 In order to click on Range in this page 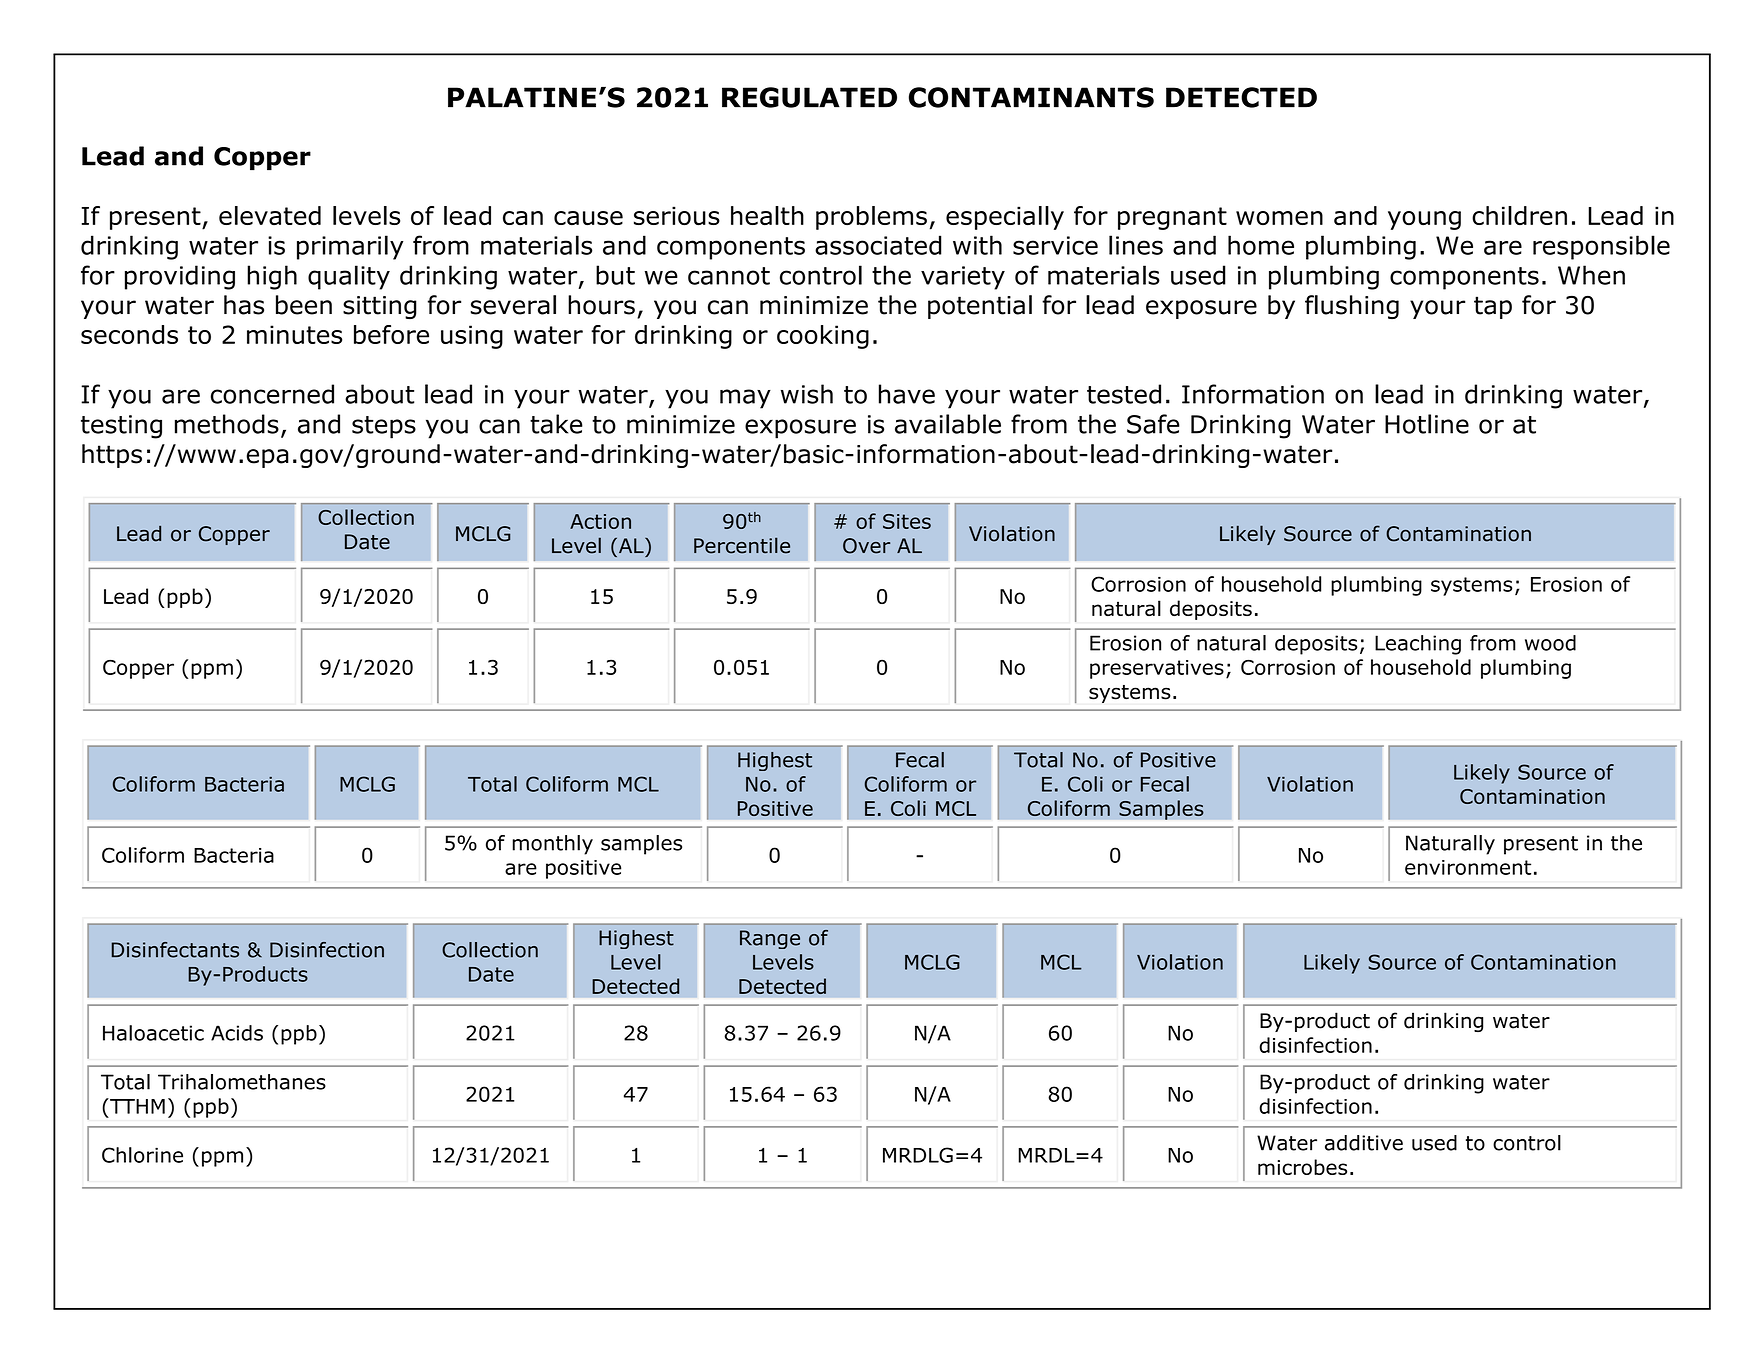, I will do `click(770, 939)`.
